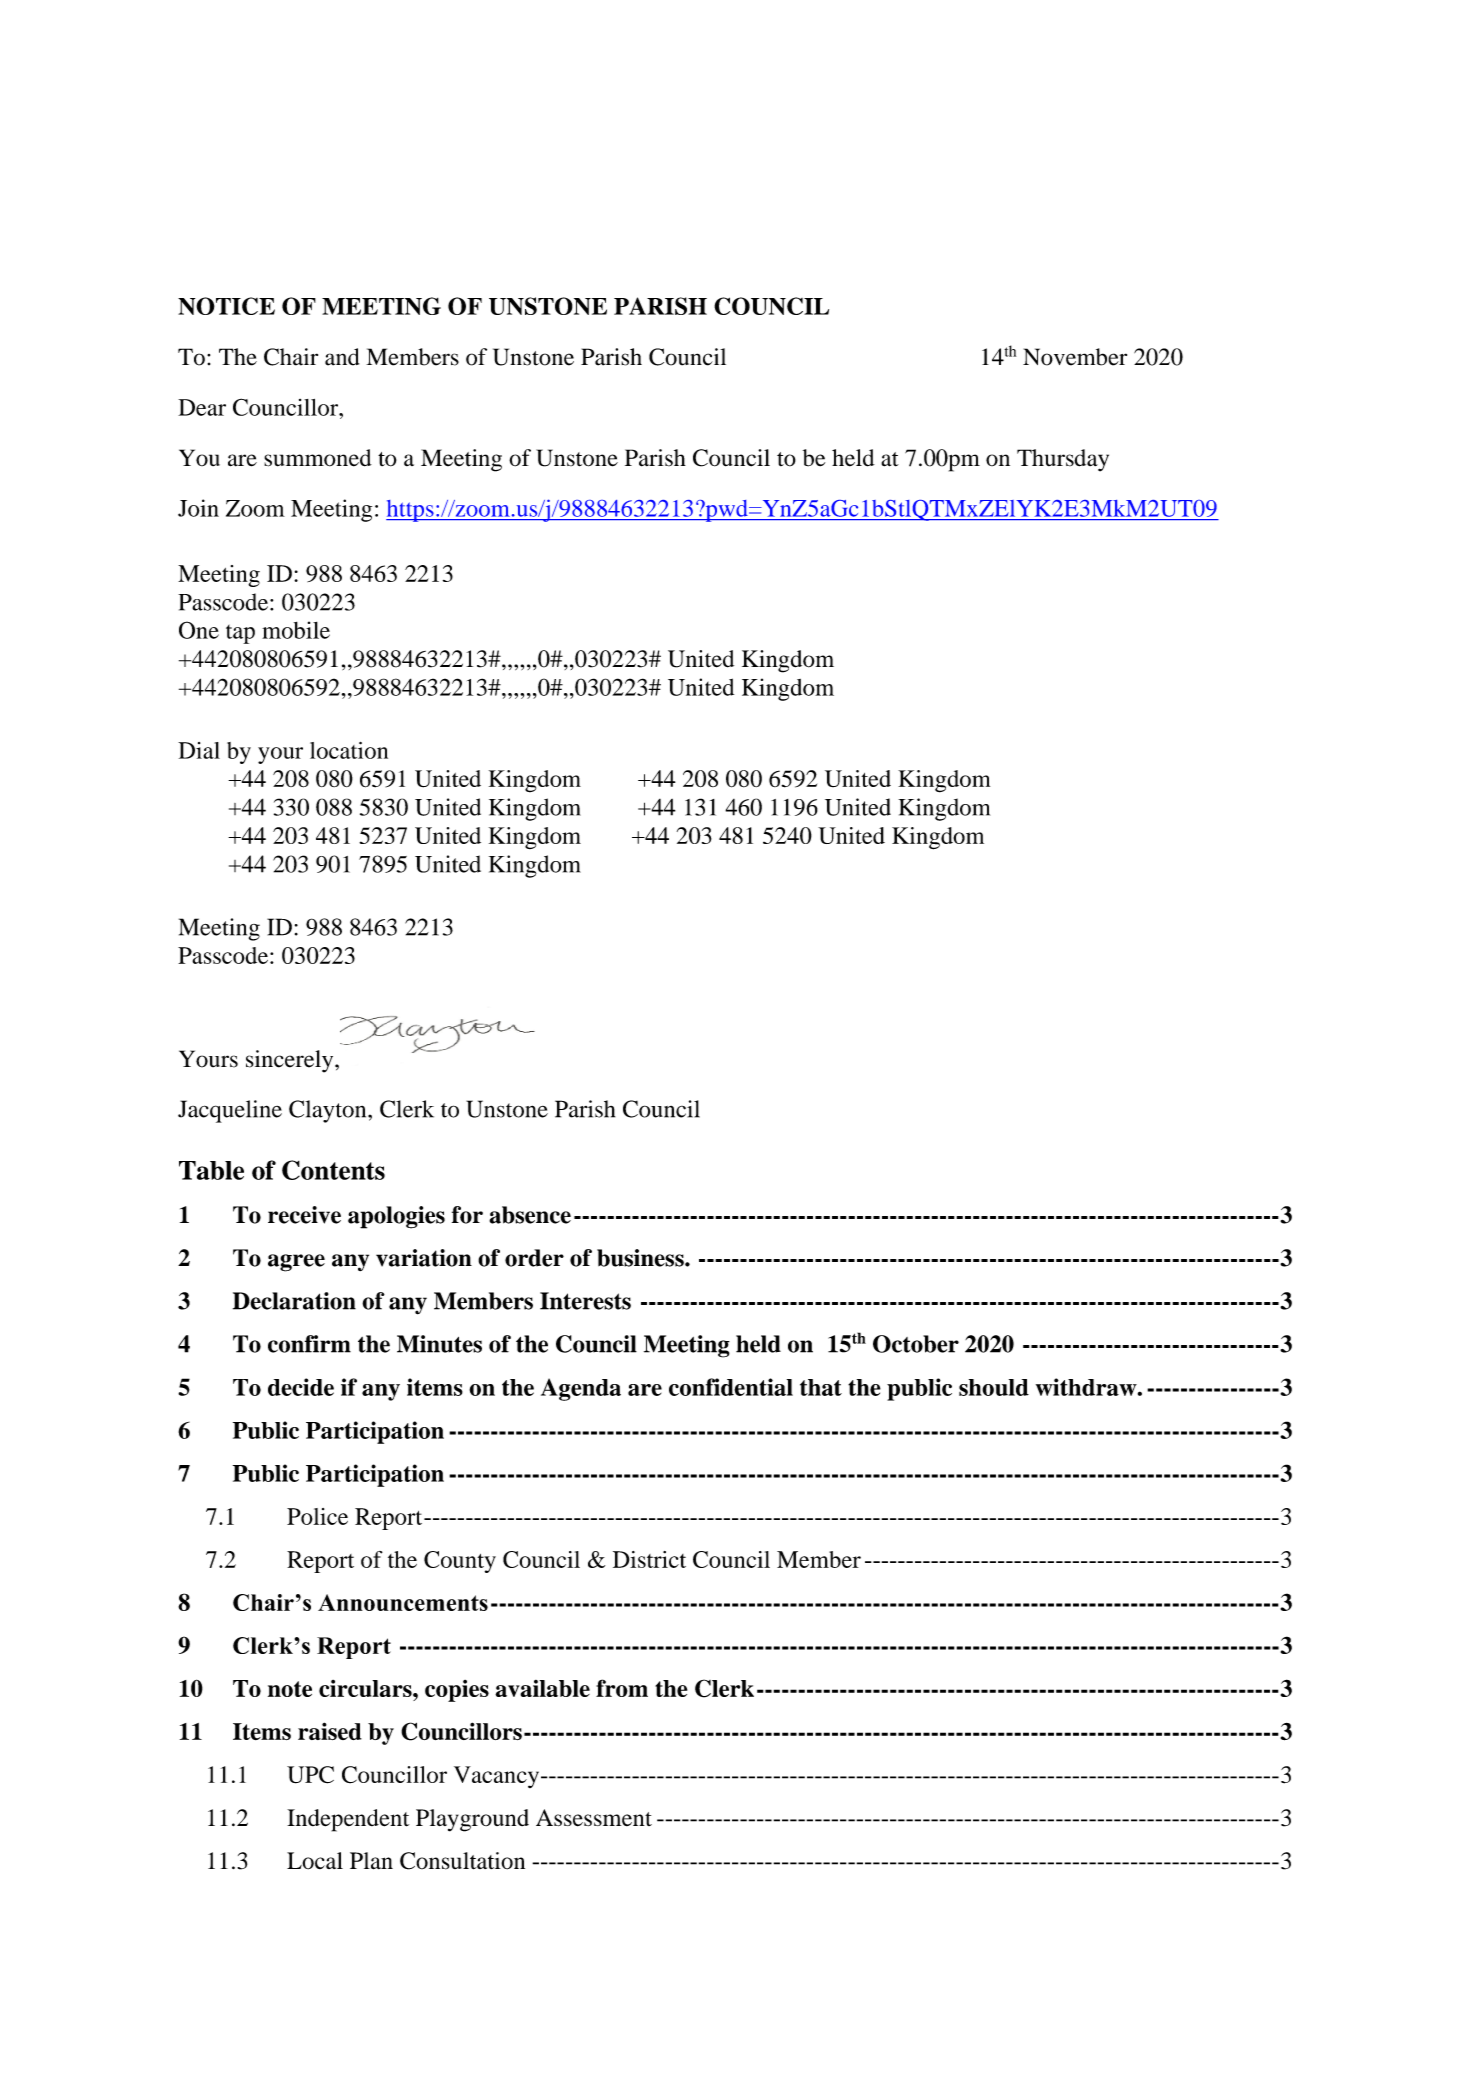 This screenshot has width=1472, height=2082. I want to click on November, so click(1075, 357).
